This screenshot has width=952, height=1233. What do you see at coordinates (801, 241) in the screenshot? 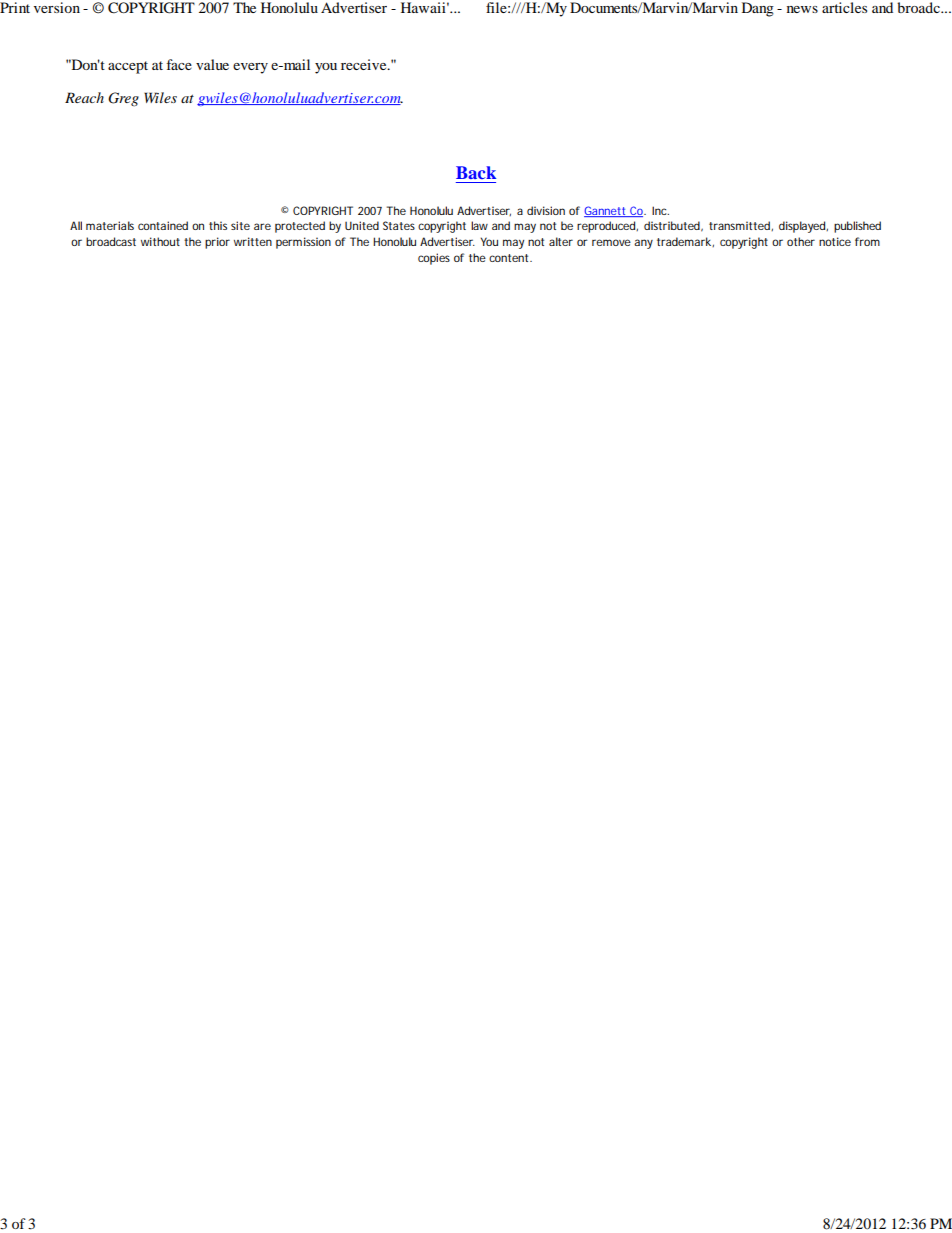
I see `other` at bounding box center [801, 241].
